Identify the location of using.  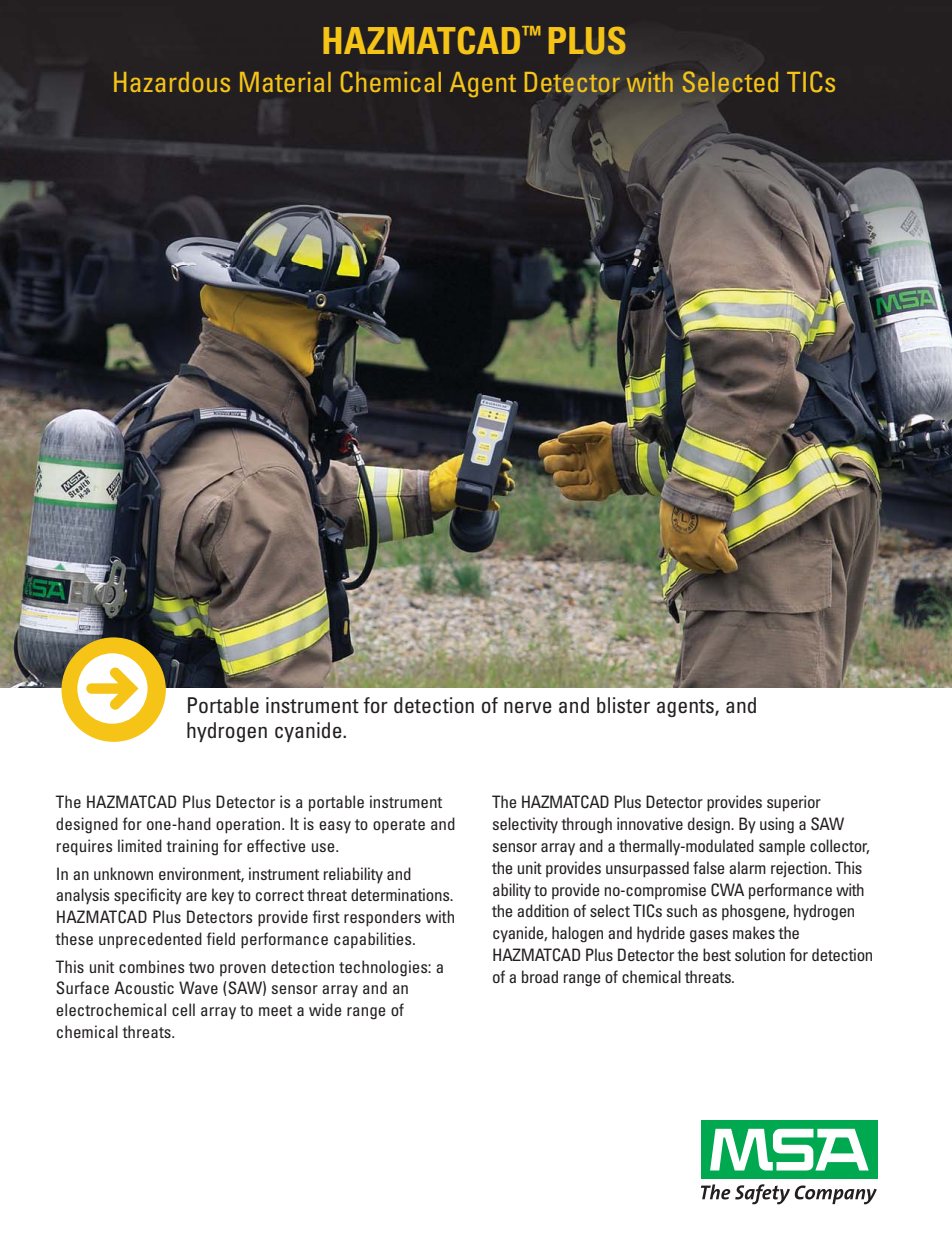
(777, 825).
